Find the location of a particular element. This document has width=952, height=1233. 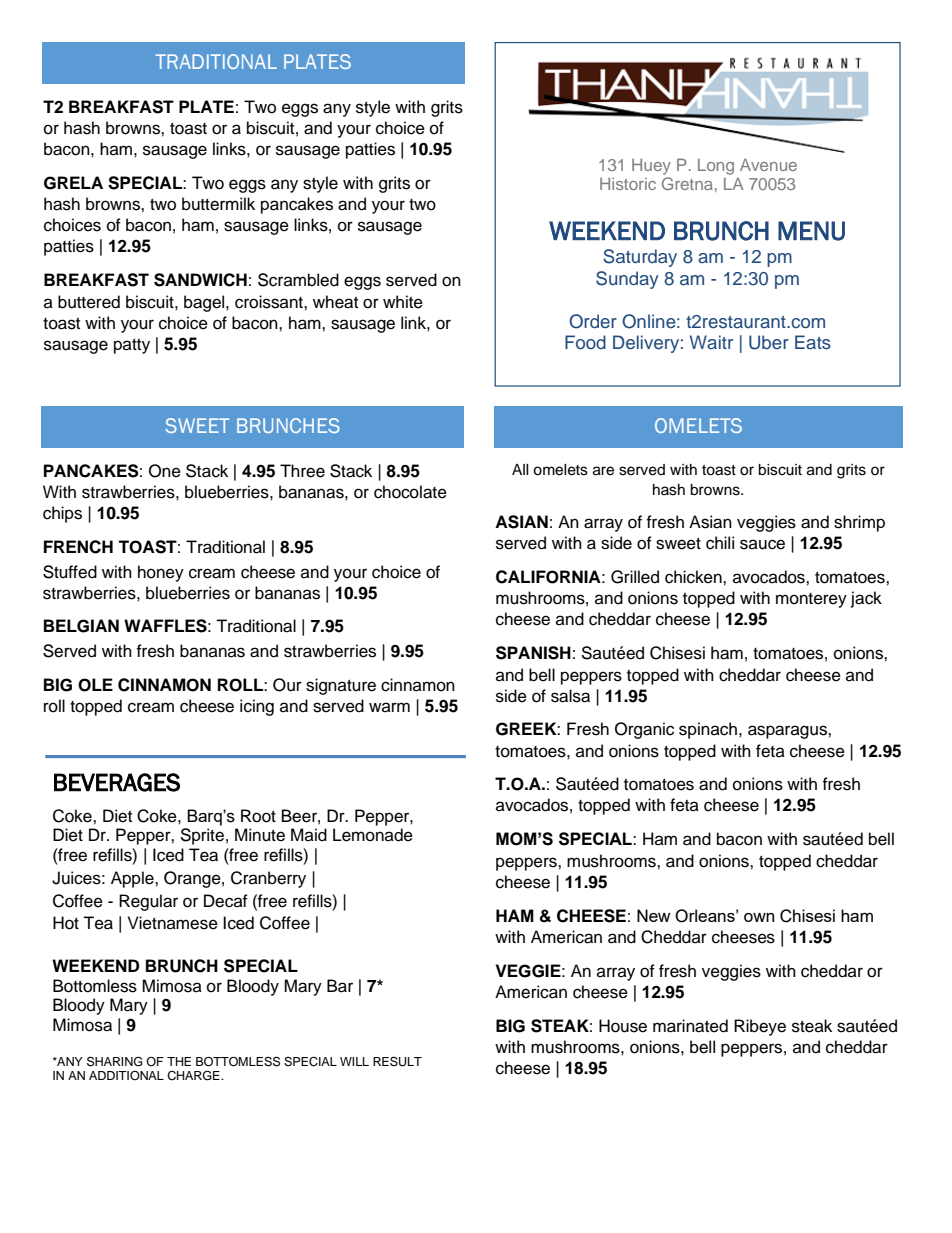

patty is located at coordinates (132, 346).
